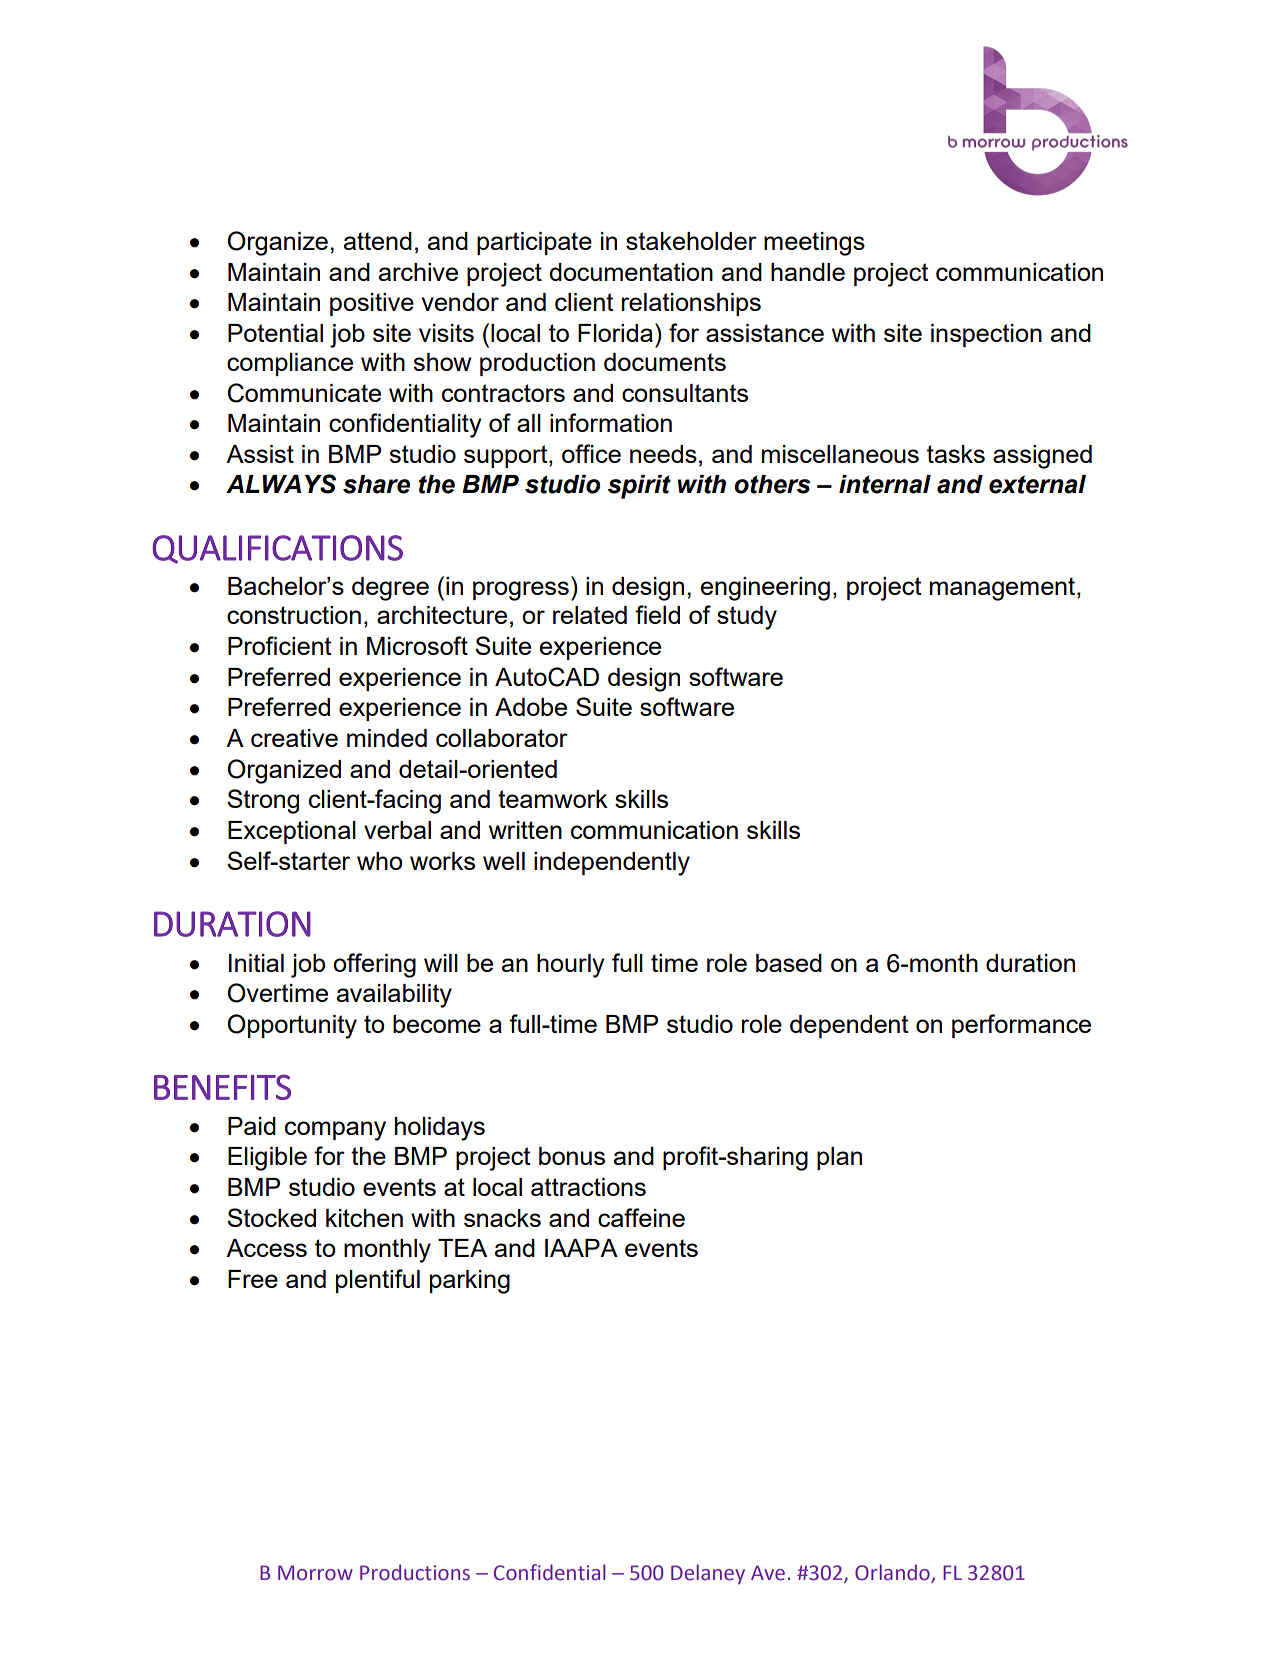 The width and height of the document is (1285, 1662). Describe the element at coordinates (372, 304) in the document. I see `positive` at that location.
